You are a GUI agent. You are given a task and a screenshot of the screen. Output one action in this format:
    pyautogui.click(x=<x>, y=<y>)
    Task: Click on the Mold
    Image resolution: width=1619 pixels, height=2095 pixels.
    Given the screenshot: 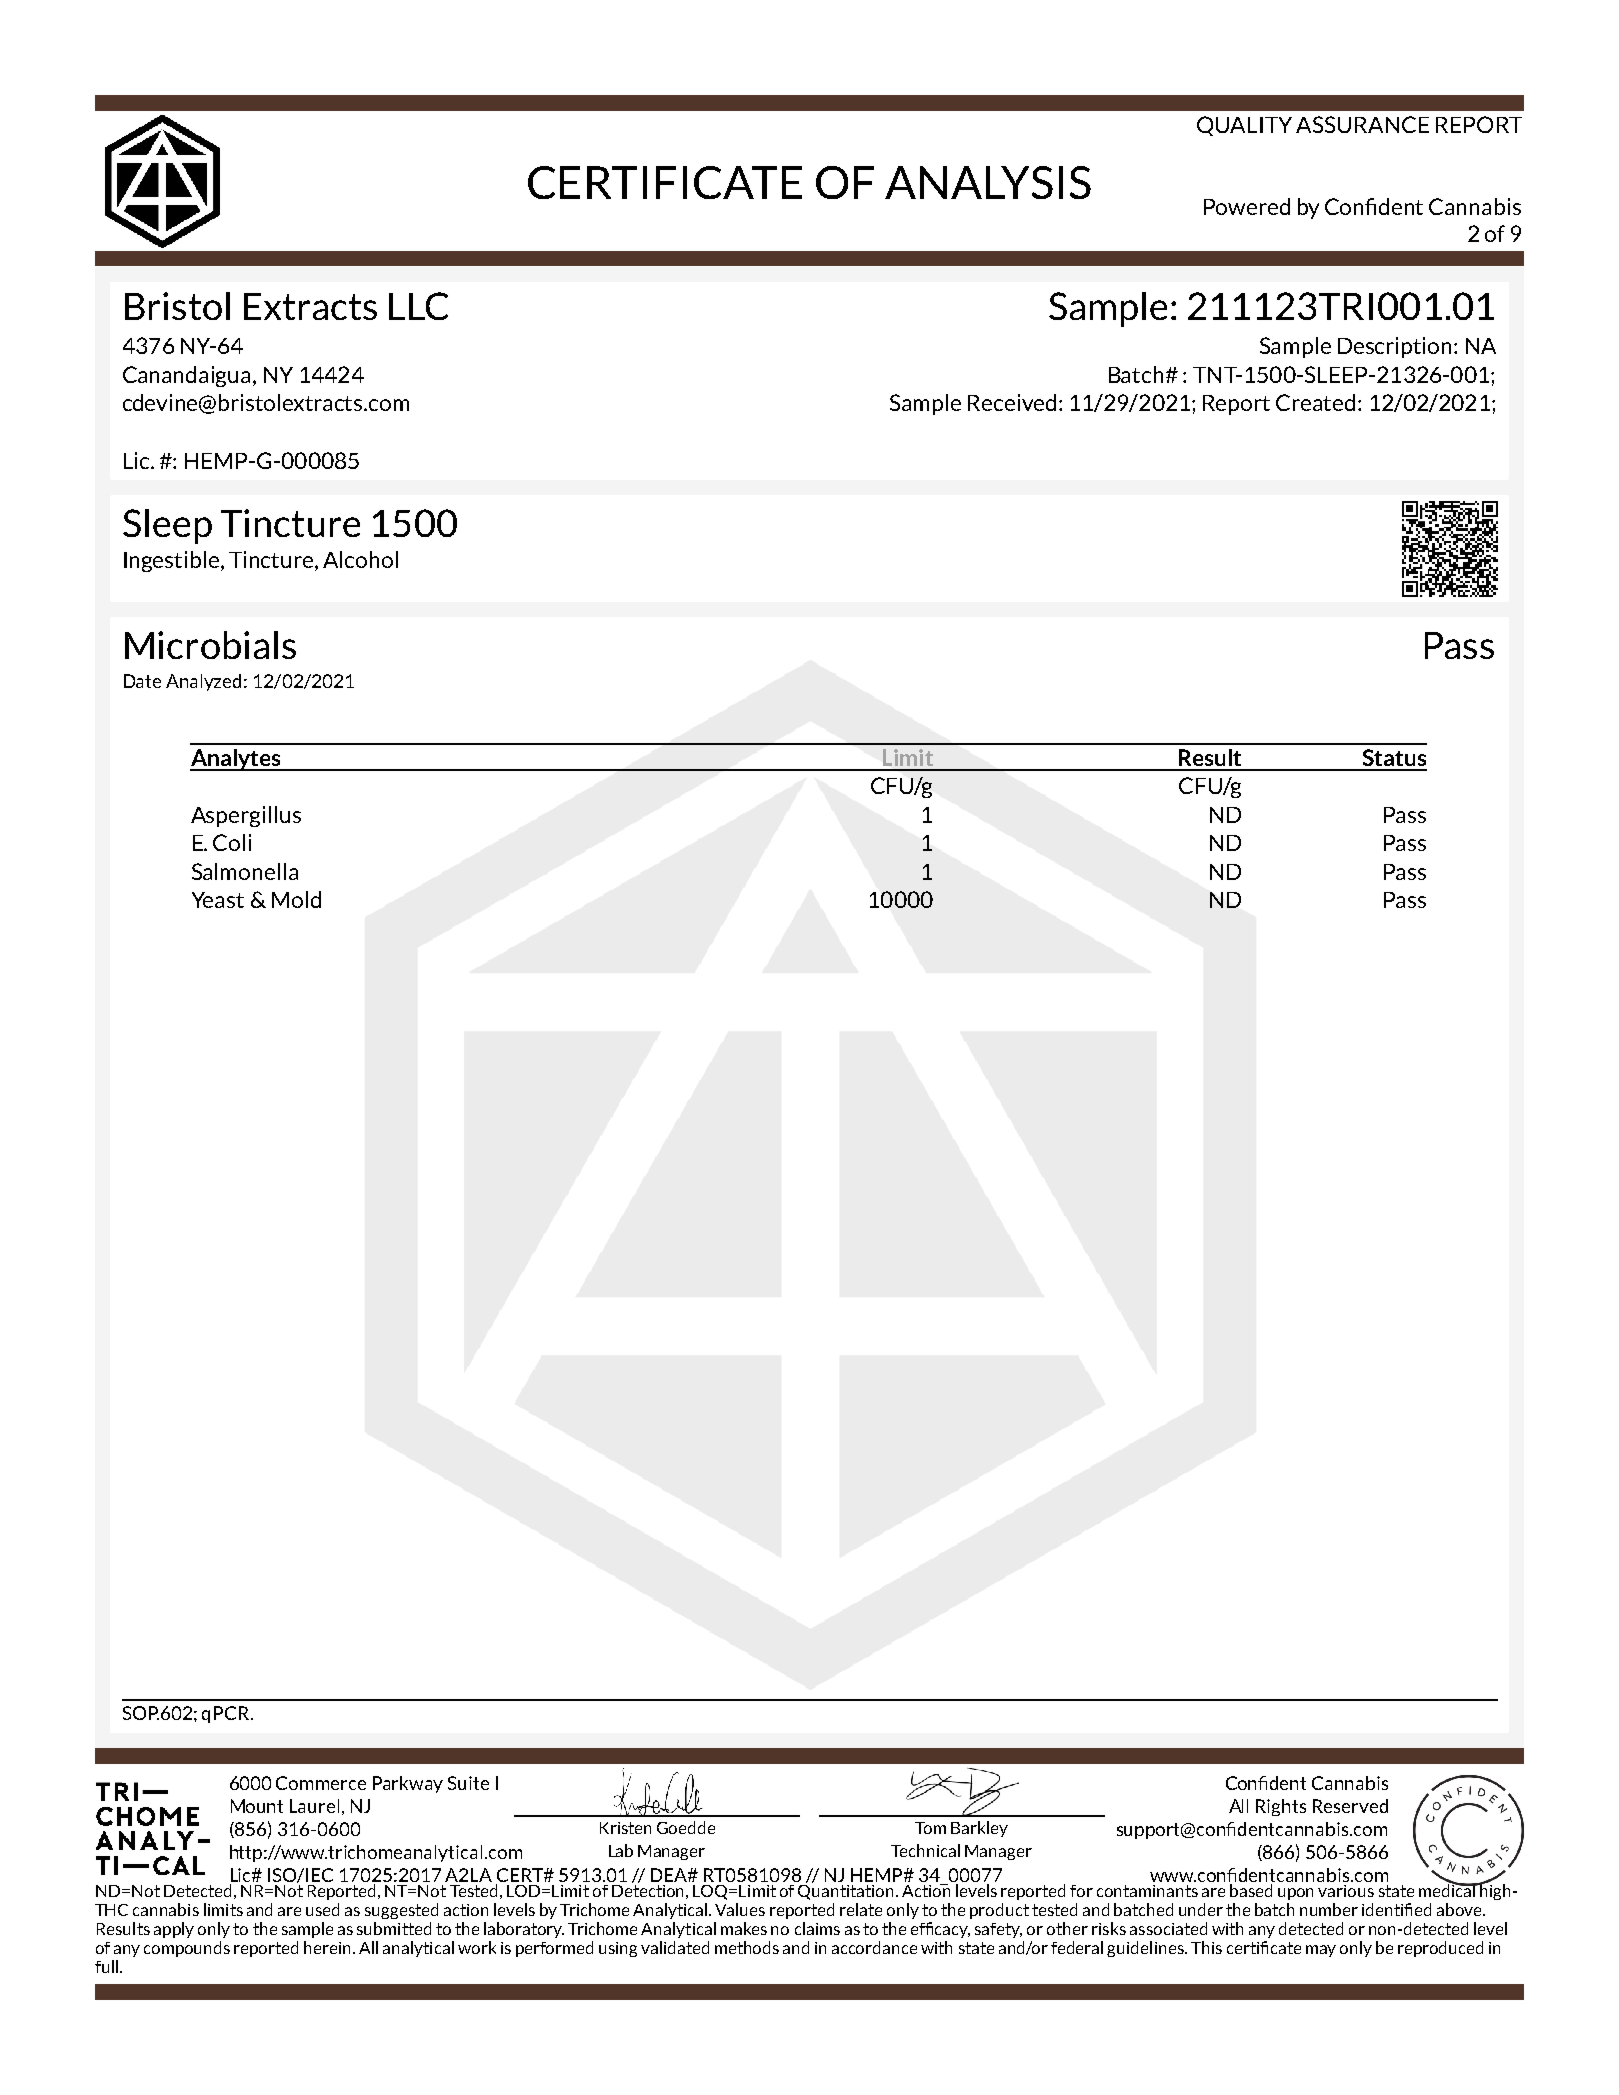 What is the action you would take?
    pyautogui.click(x=296, y=899)
